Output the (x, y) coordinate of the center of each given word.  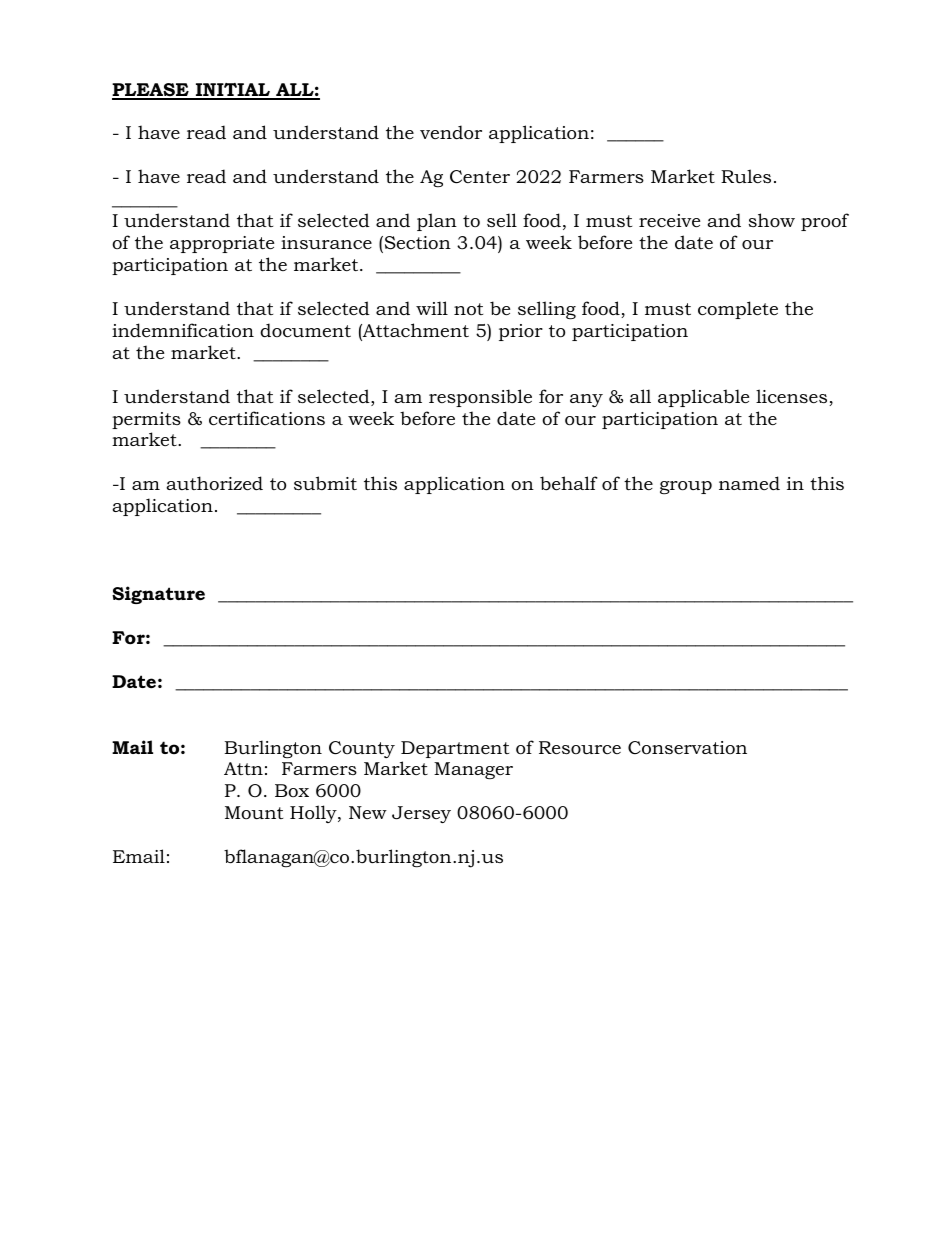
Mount (254, 812)
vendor (451, 132)
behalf (569, 483)
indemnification (183, 330)
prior (521, 332)
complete (738, 310)
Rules (746, 176)
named (749, 483)
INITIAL (233, 91)
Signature (158, 595)
